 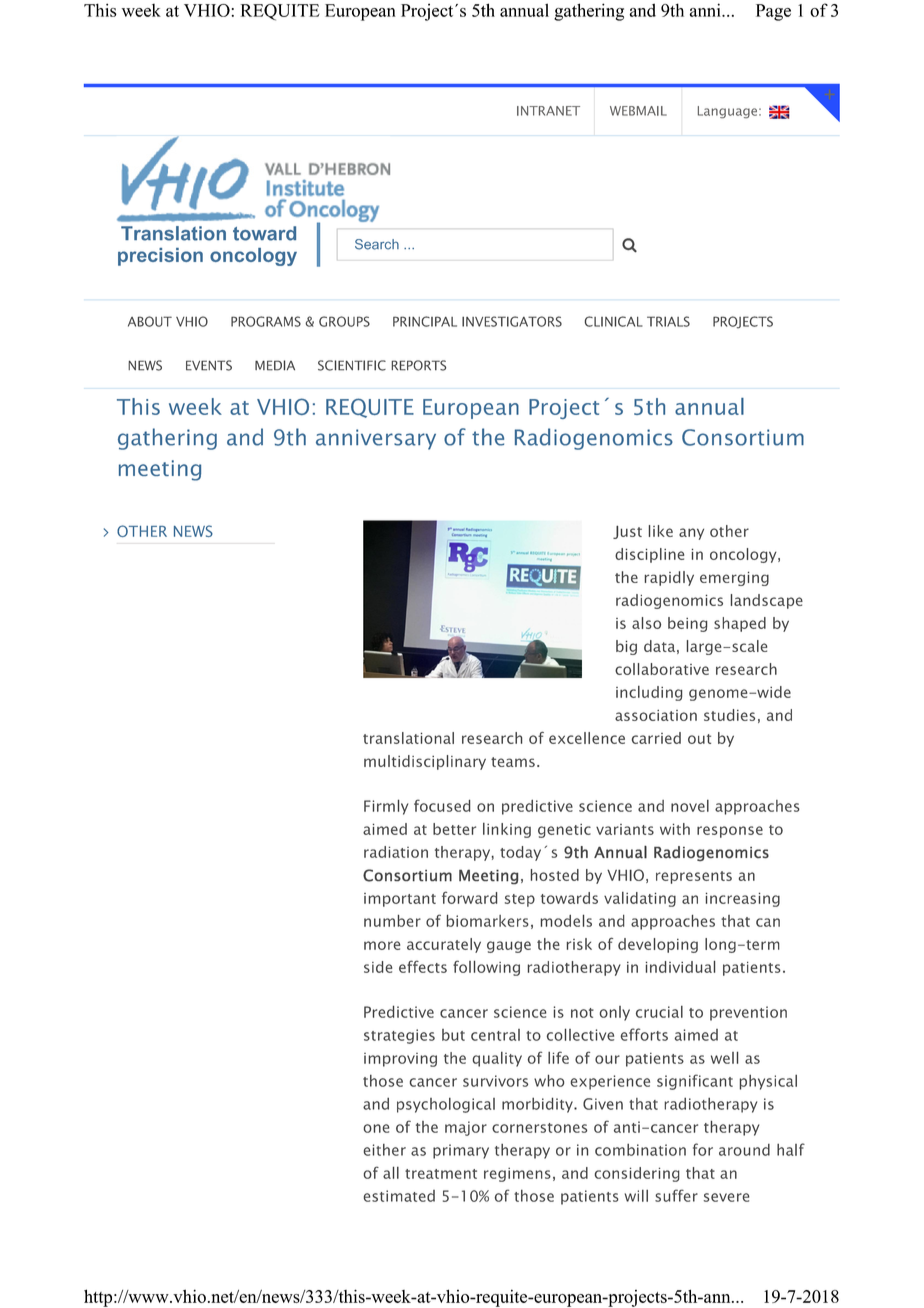 What do you see at coordinates (385, 1150) in the image?
I see `either` at bounding box center [385, 1150].
